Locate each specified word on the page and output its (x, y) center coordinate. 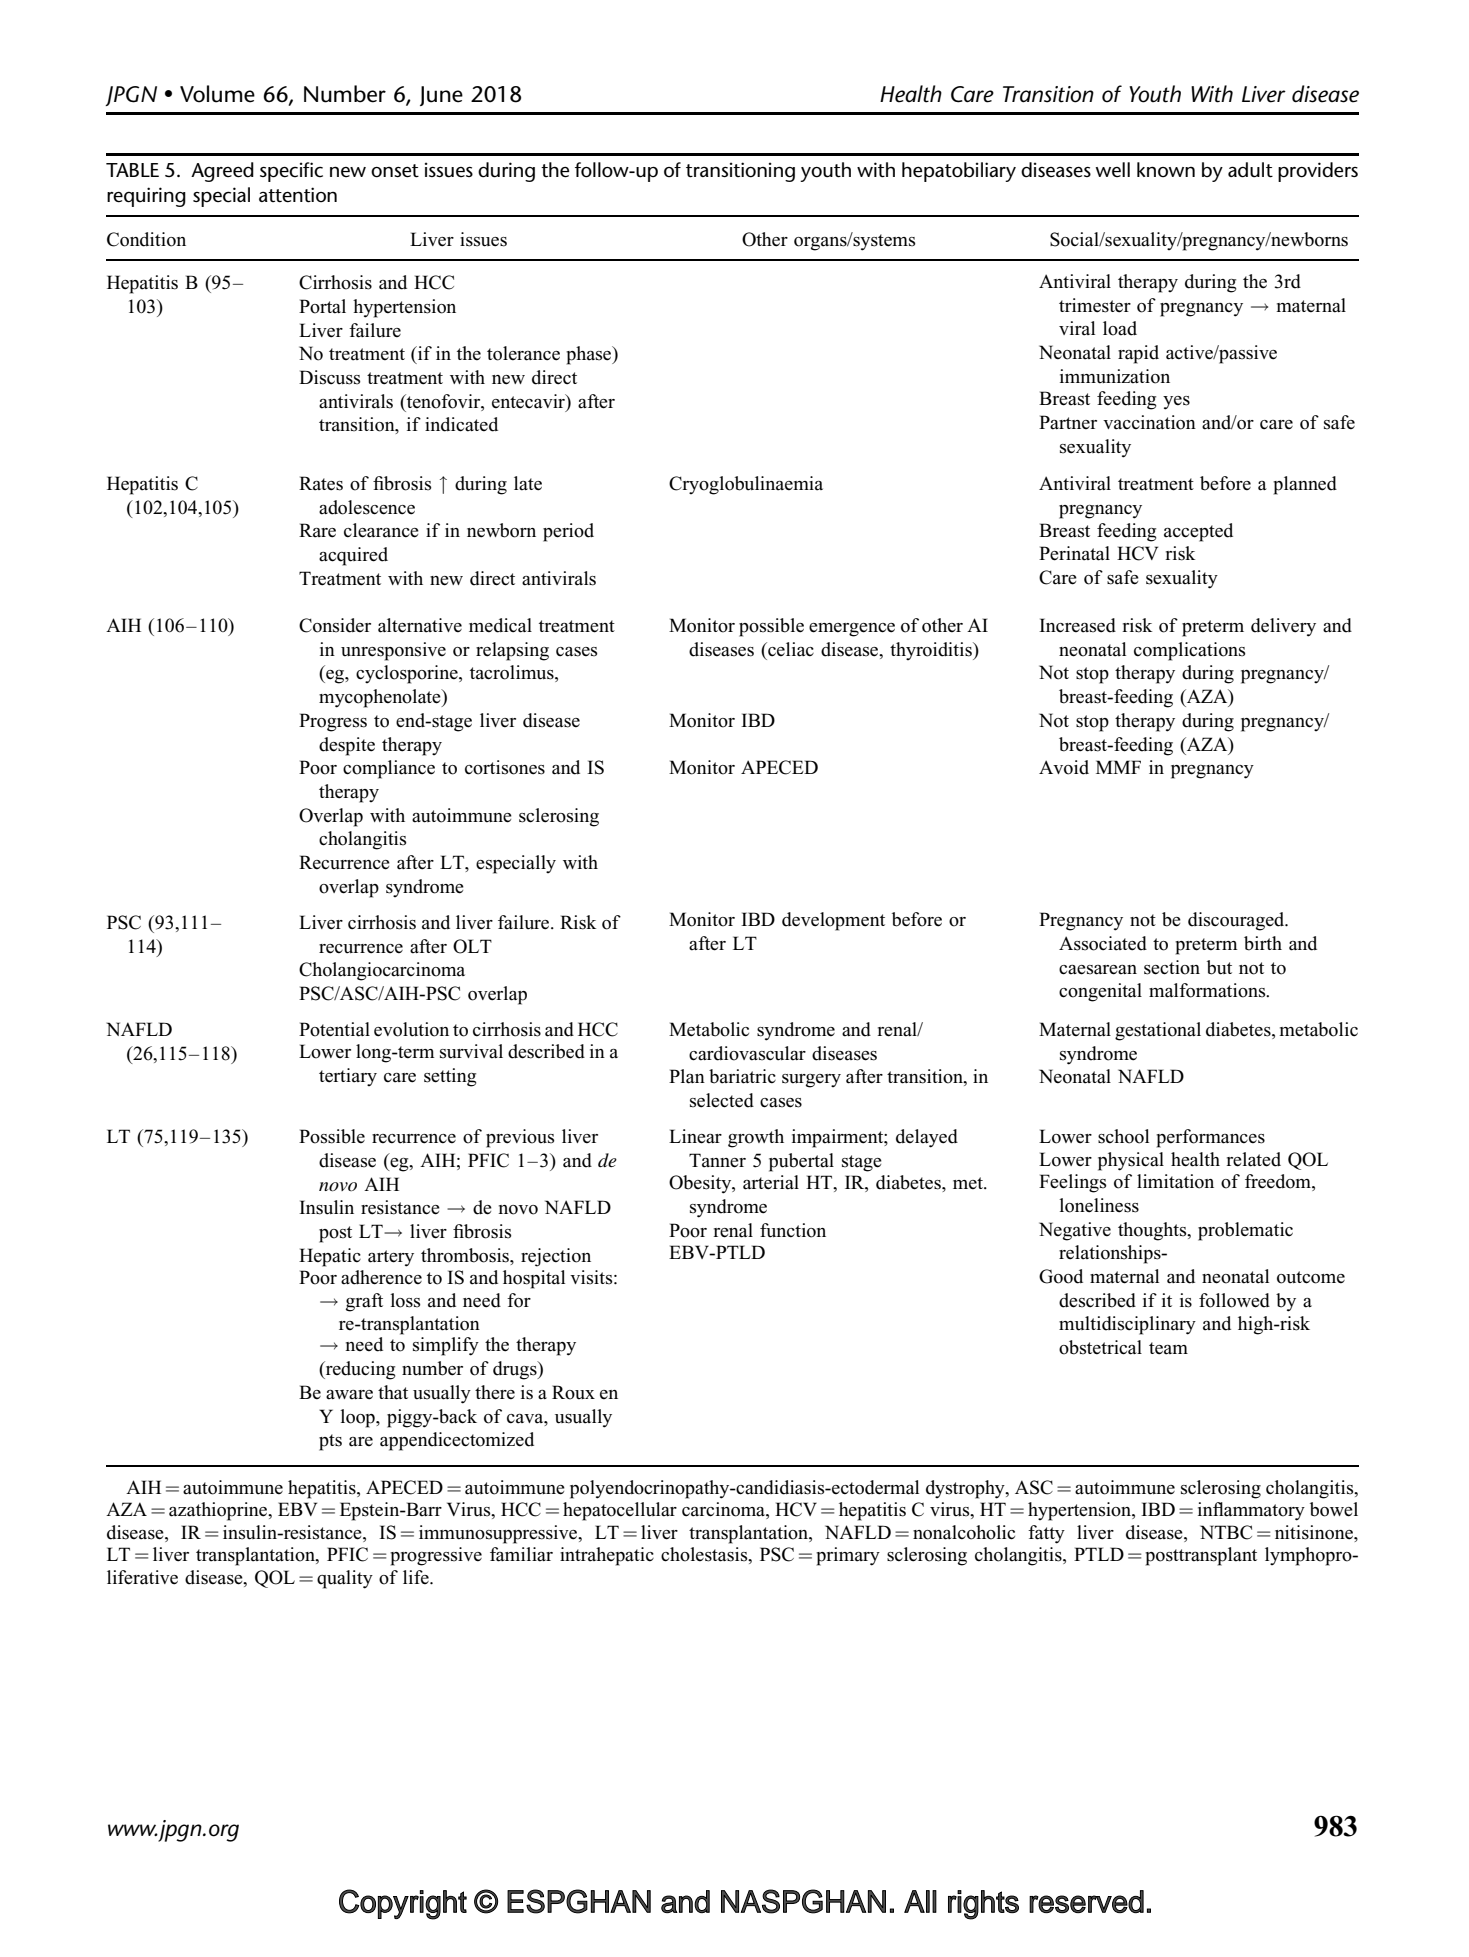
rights (983, 1905)
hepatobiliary (959, 172)
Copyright (403, 1904)
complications (1189, 651)
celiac (790, 649)
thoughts (1153, 1231)
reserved (1086, 1901)
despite (347, 746)
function (793, 1230)
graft (364, 1302)
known (1166, 170)
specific (291, 172)
